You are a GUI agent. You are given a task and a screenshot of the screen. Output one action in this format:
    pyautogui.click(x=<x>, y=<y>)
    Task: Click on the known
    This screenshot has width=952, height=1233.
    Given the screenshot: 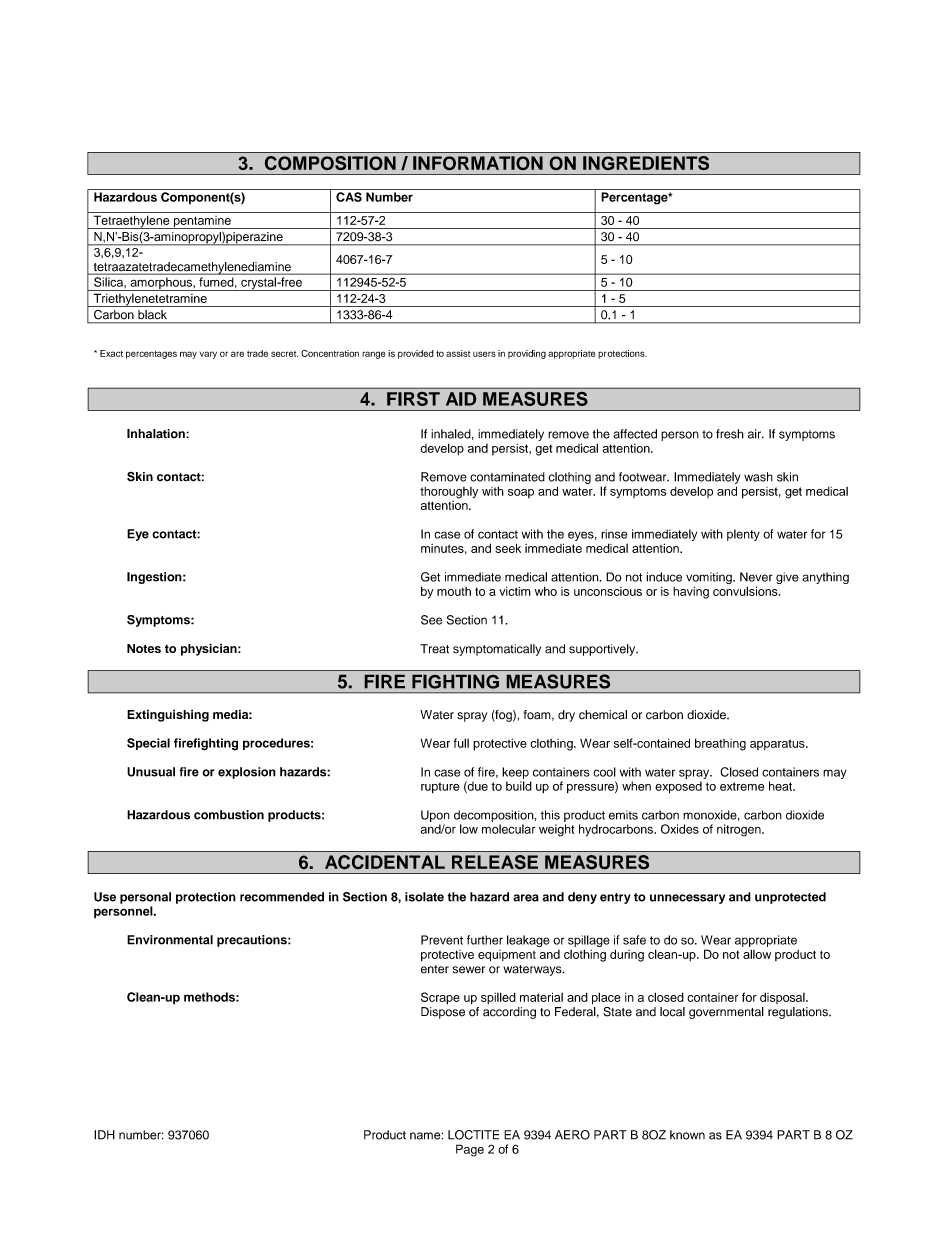 What is the action you would take?
    pyautogui.click(x=687, y=1135)
